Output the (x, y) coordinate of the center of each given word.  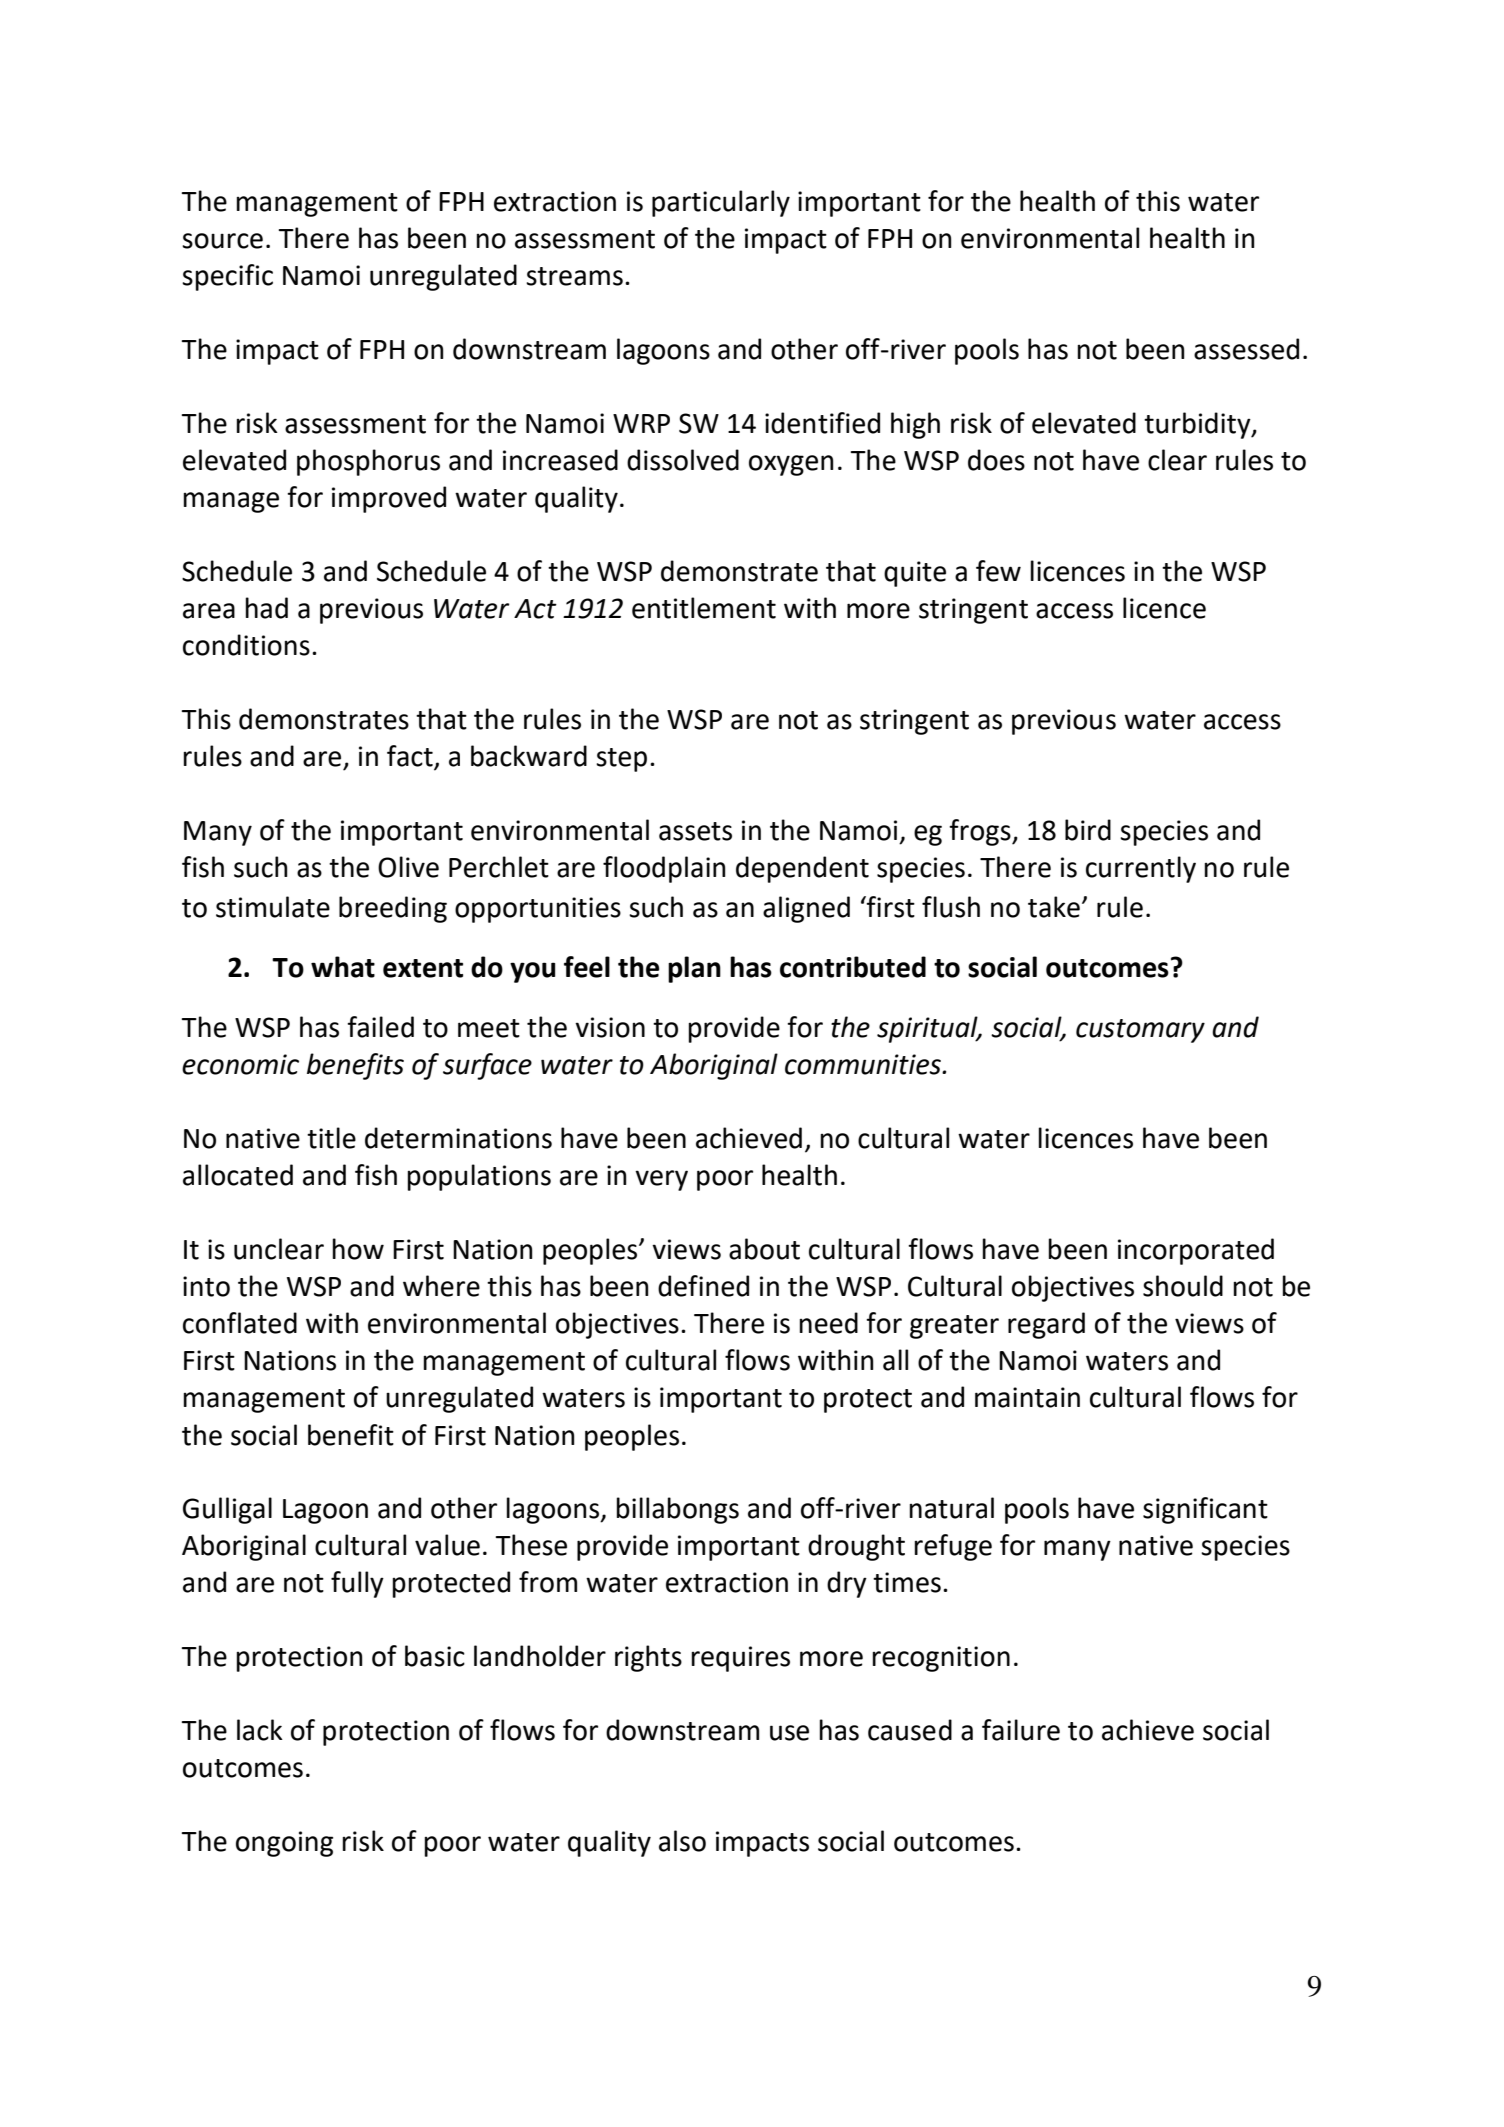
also (682, 1841)
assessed (1246, 349)
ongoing (284, 1844)
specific (227, 277)
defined (703, 1286)
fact (411, 757)
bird (1088, 830)
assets (695, 831)
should (1183, 1286)
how (358, 1249)
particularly (721, 203)
